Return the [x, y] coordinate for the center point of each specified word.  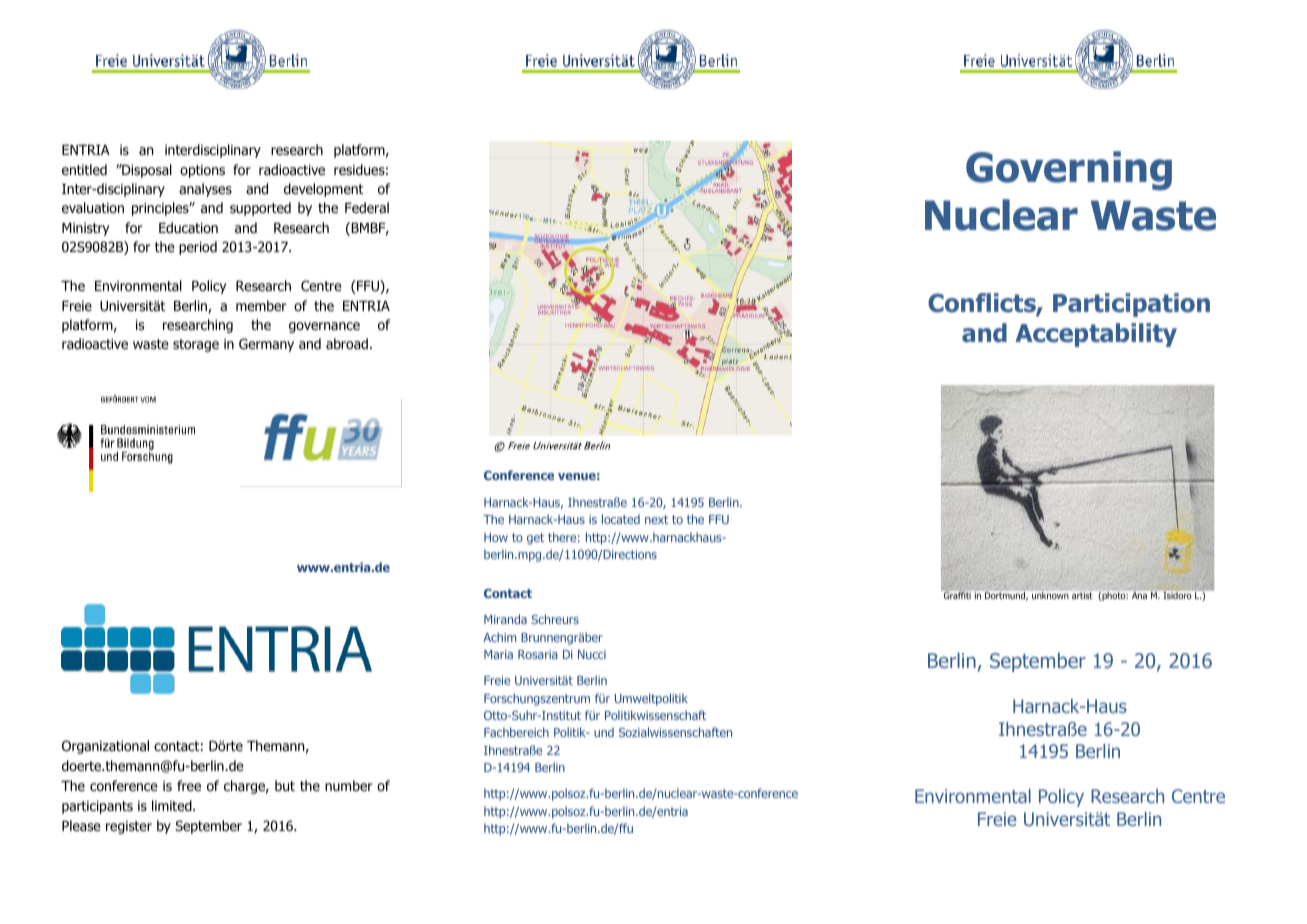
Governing [1069, 171]
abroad [347, 343]
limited [173, 805]
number [348, 785]
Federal [367, 207]
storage [196, 345]
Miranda [505, 619]
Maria [498, 654]
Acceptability [1096, 335]
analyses [205, 190]
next [656, 519]
